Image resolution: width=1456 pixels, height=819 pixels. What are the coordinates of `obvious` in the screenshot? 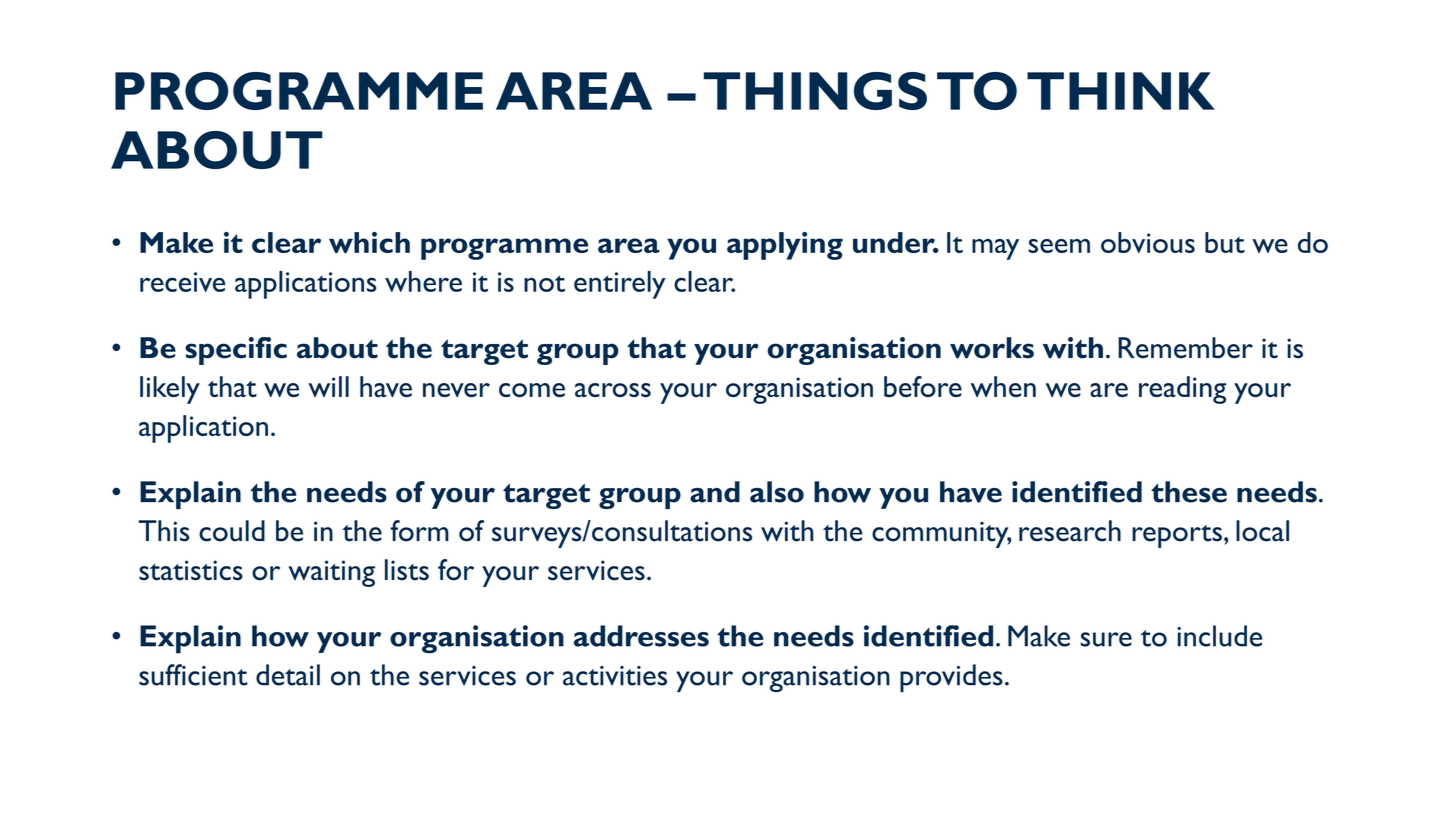 It's located at (1148, 242).
